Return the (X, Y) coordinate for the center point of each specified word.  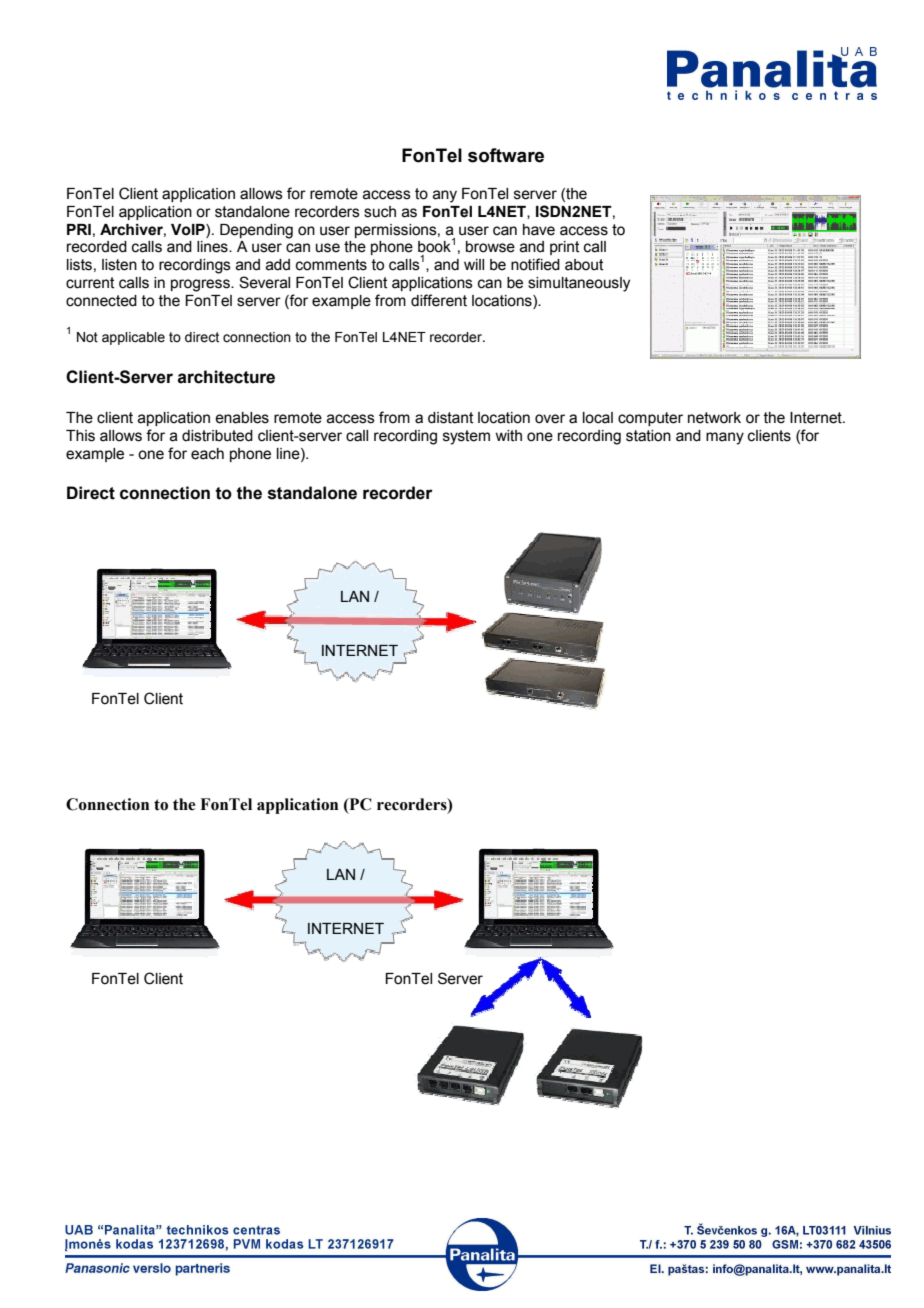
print (565, 248)
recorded (97, 247)
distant (451, 418)
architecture (226, 377)
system (466, 437)
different (439, 300)
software (506, 155)
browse (490, 247)
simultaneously (579, 284)
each (207, 454)
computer (650, 419)
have (539, 230)
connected (101, 301)
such (380, 212)
